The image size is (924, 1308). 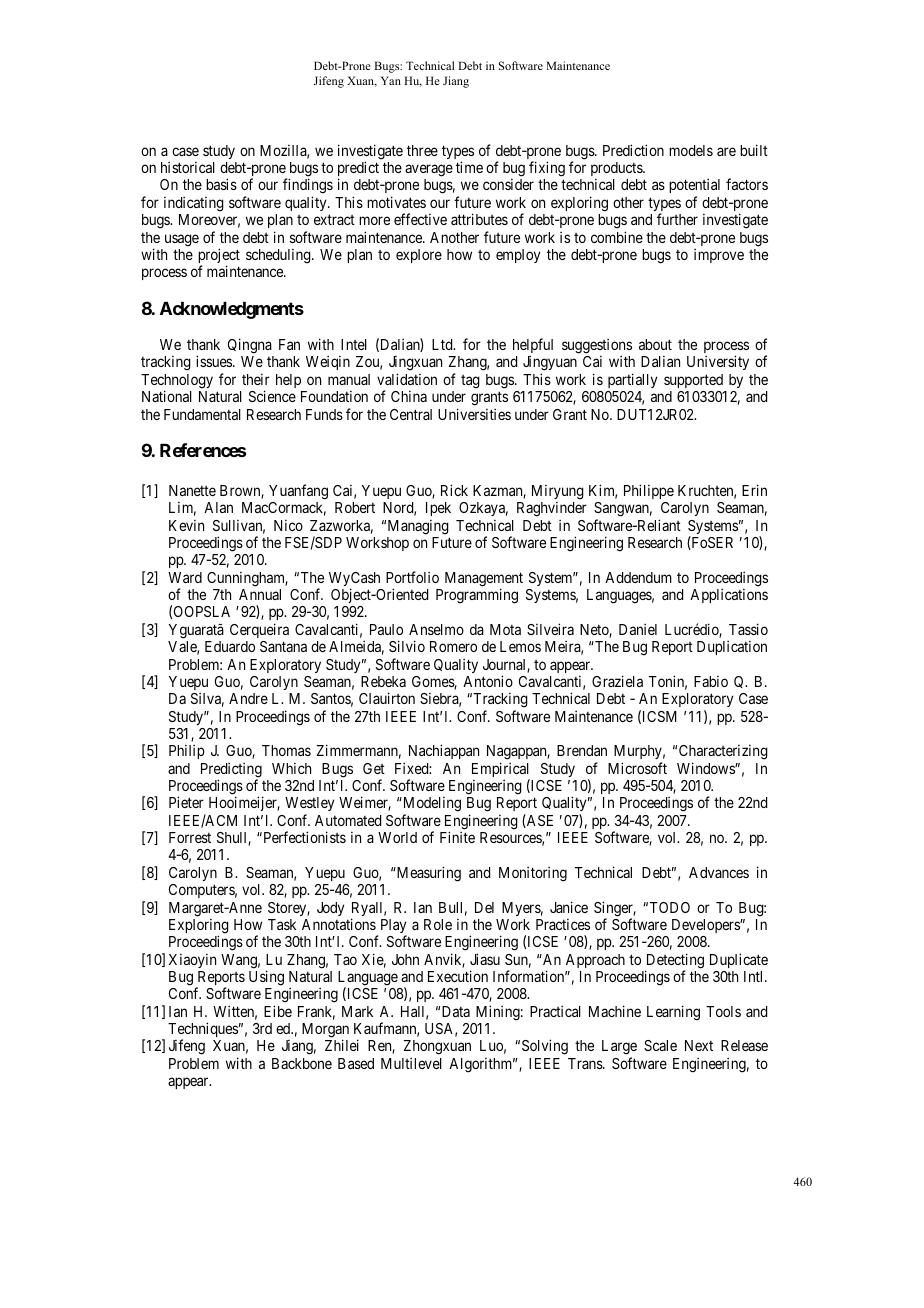 What do you see at coordinates (190, 837) in the screenshot?
I see `Forrest` at bounding box center [190, 837].
